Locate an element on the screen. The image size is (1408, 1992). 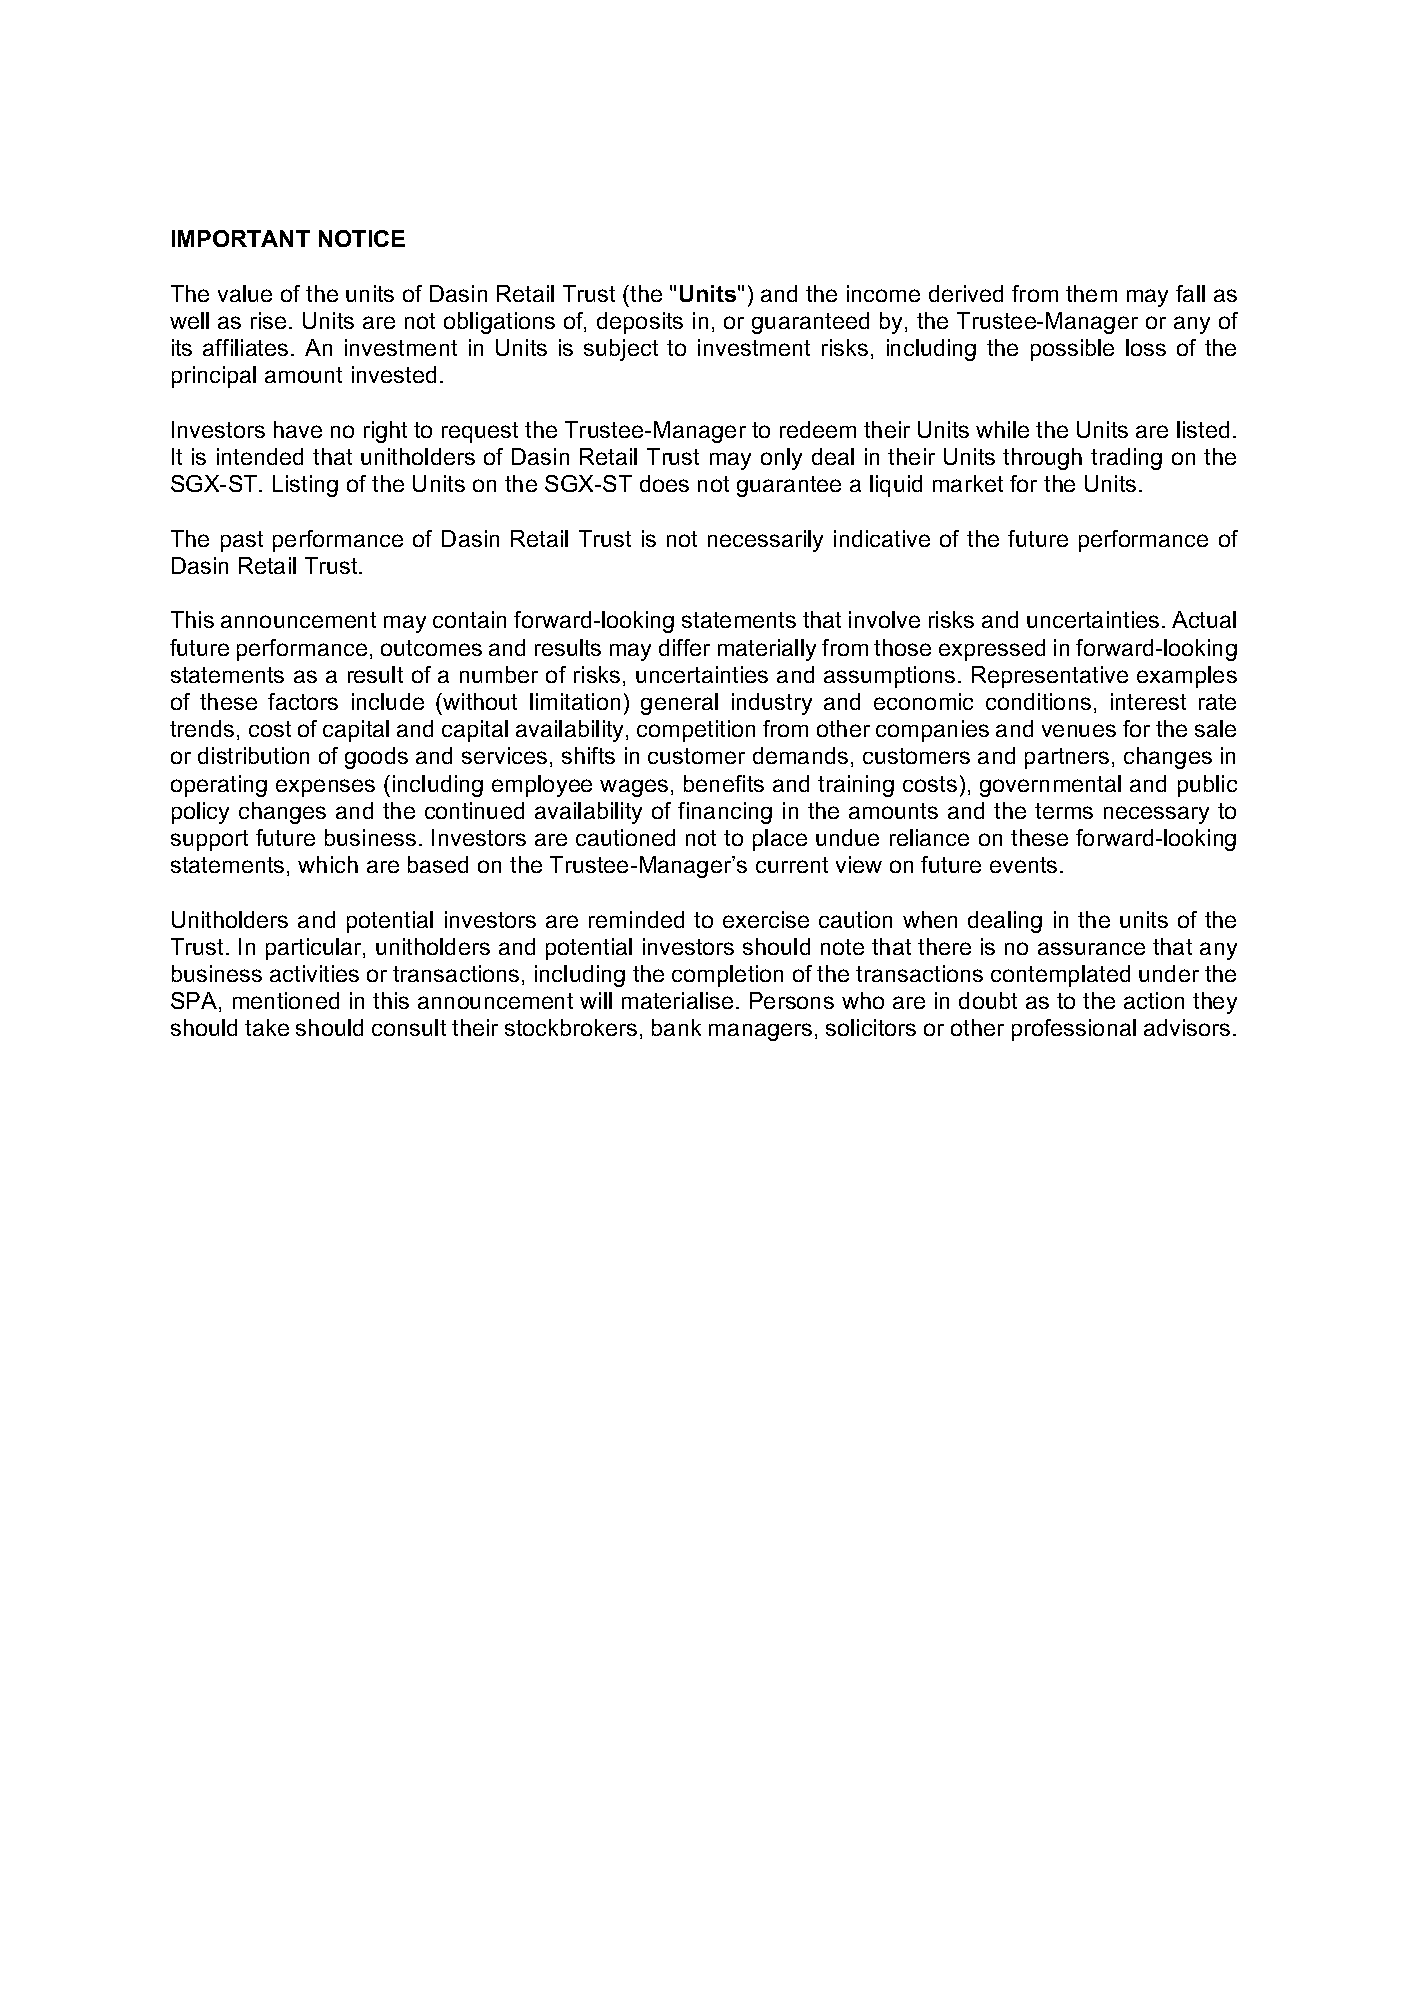
deposits is located at coordinates (640, 323).
